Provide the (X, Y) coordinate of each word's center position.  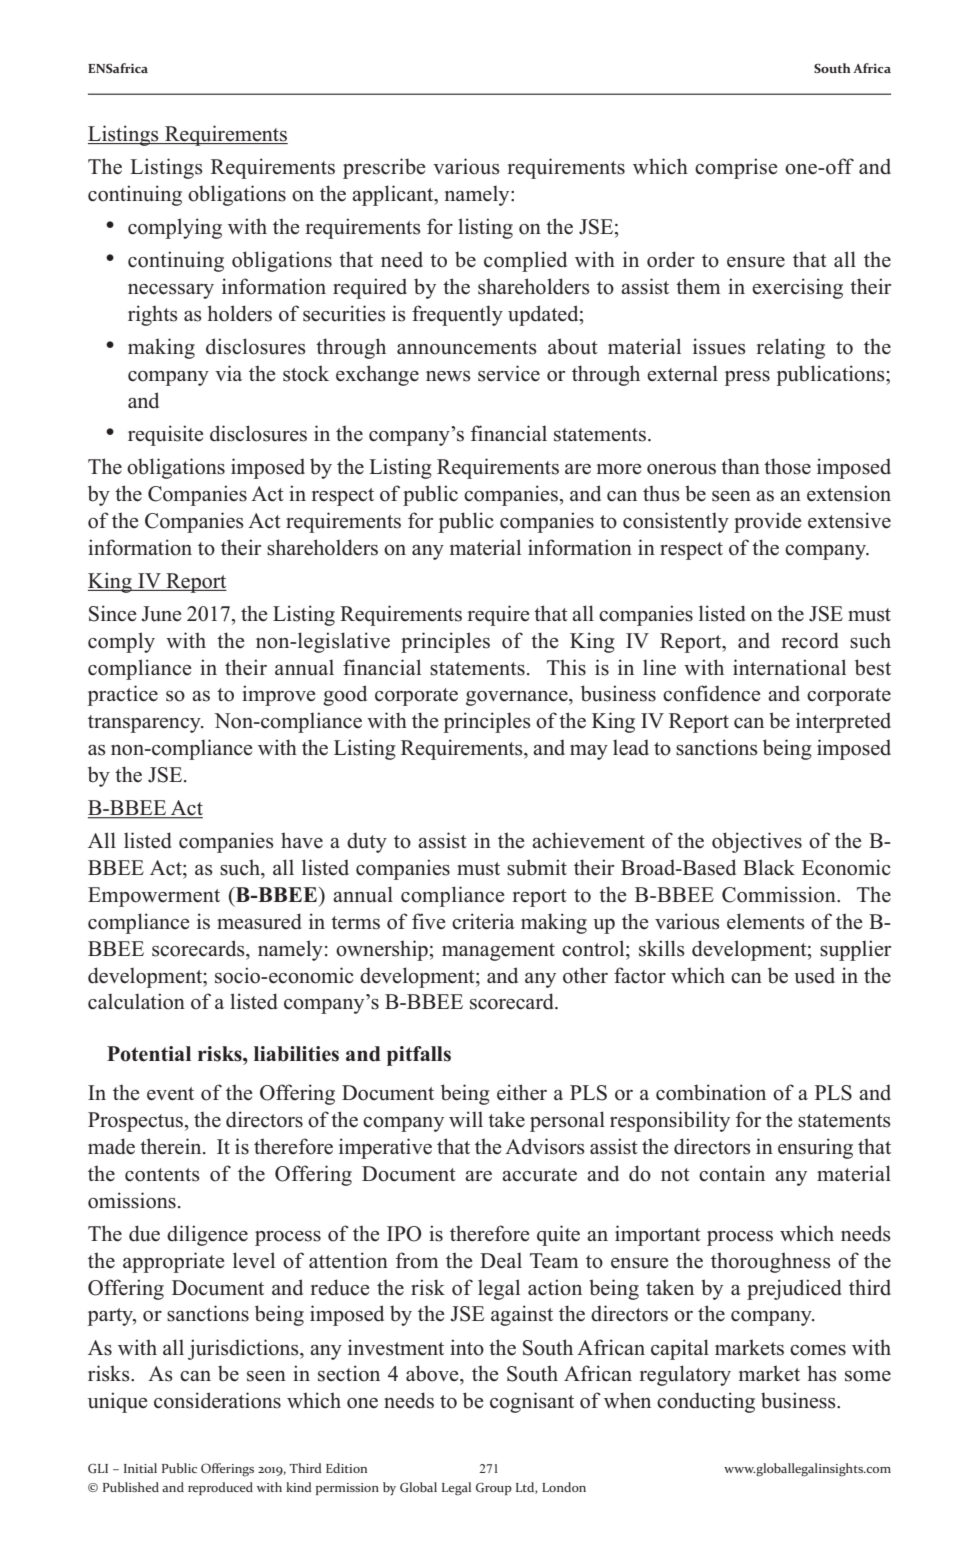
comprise (736, 168)
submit (537, 867)
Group (494, 1489)
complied (525, 261)
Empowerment (154, 897)
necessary (171, 291)
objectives (757, 842)
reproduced (220, 1488)
